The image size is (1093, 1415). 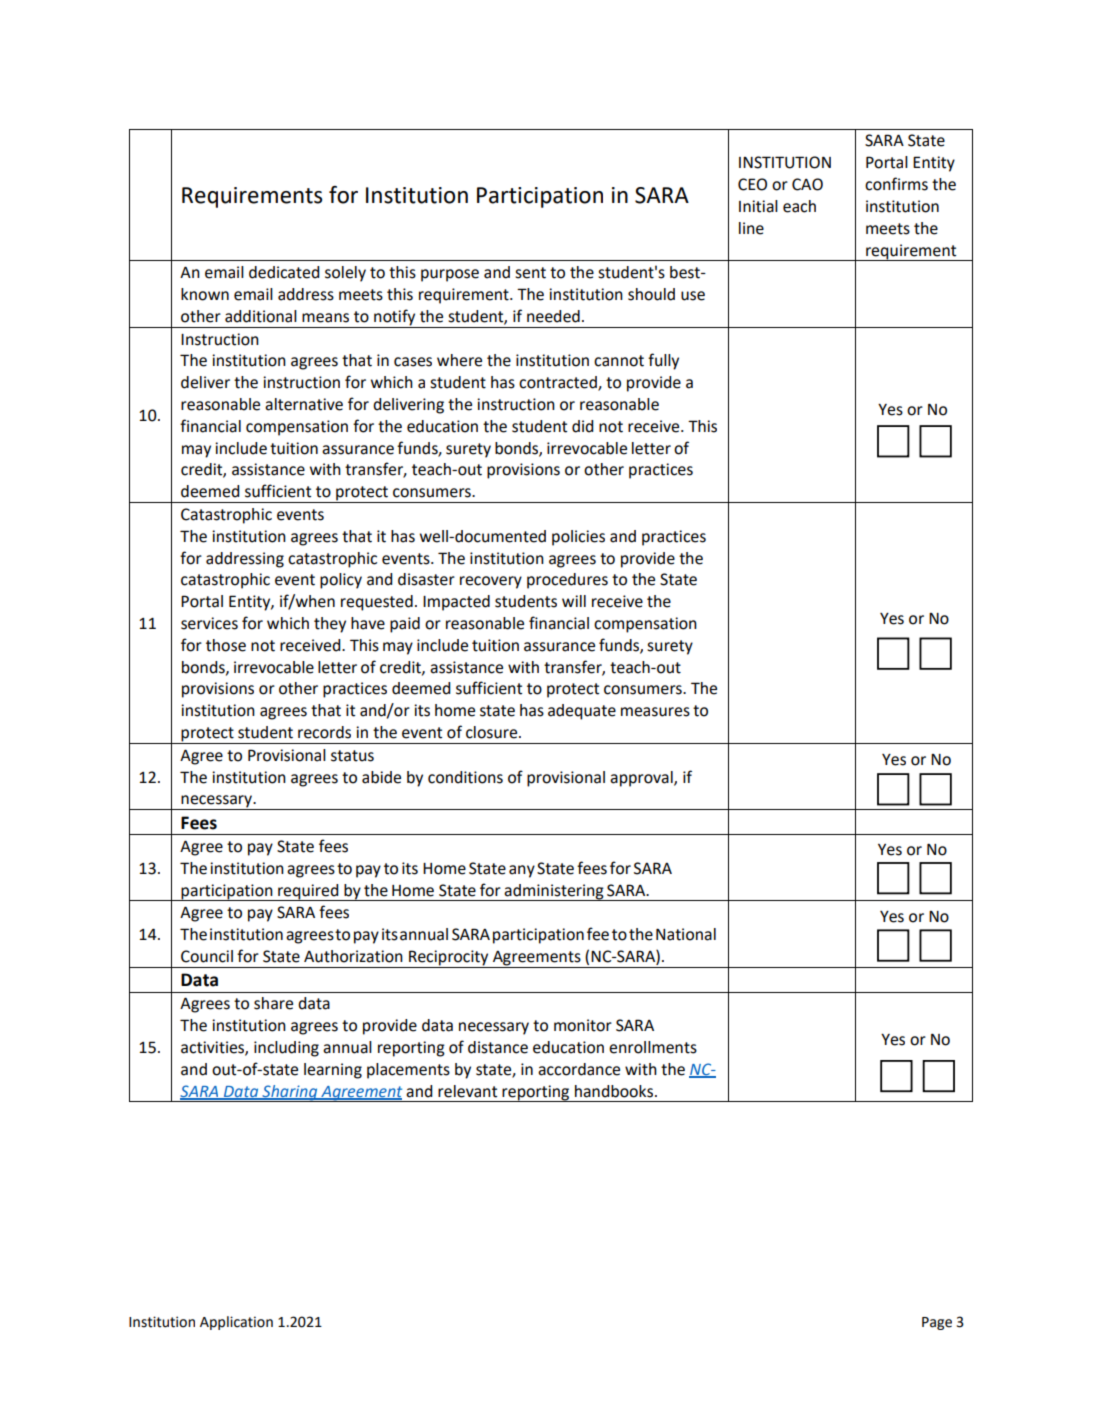 What do you see at coordinates (937, 1323) in the screenshot?
I see `Page` at bounding box center [937, 1323].
